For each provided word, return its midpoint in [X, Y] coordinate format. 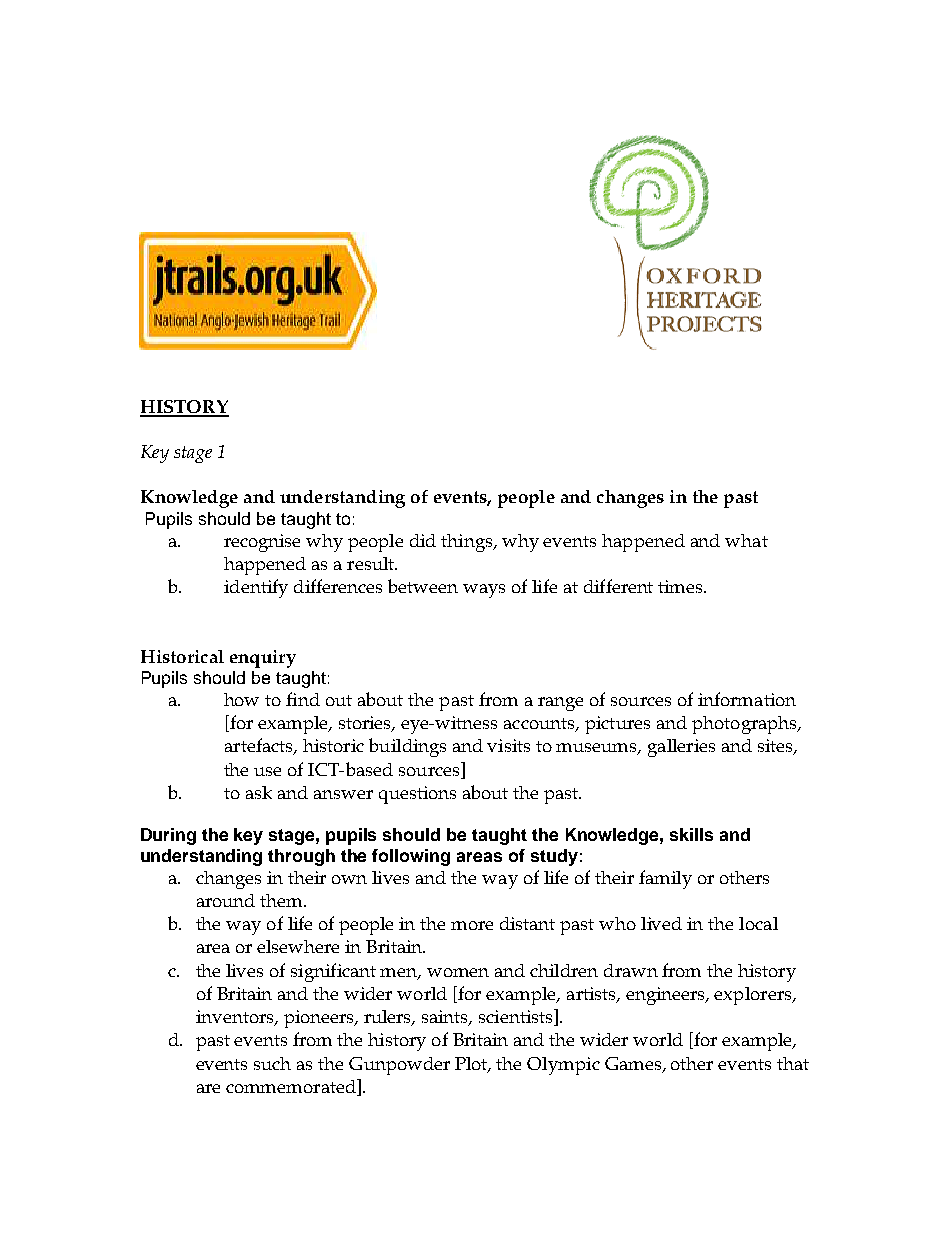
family [665, 879]
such [272, 1063]
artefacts [260, 746]
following [411, 857]
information [747, 699]
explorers [754, 996]
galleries [681, 748]
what [746, 540]
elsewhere [298, 946]
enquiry [263, 659]
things [468, 543]
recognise [262, 543]
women [458, 972]
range [560, 704]
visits [508, 745]
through [301, 857]
